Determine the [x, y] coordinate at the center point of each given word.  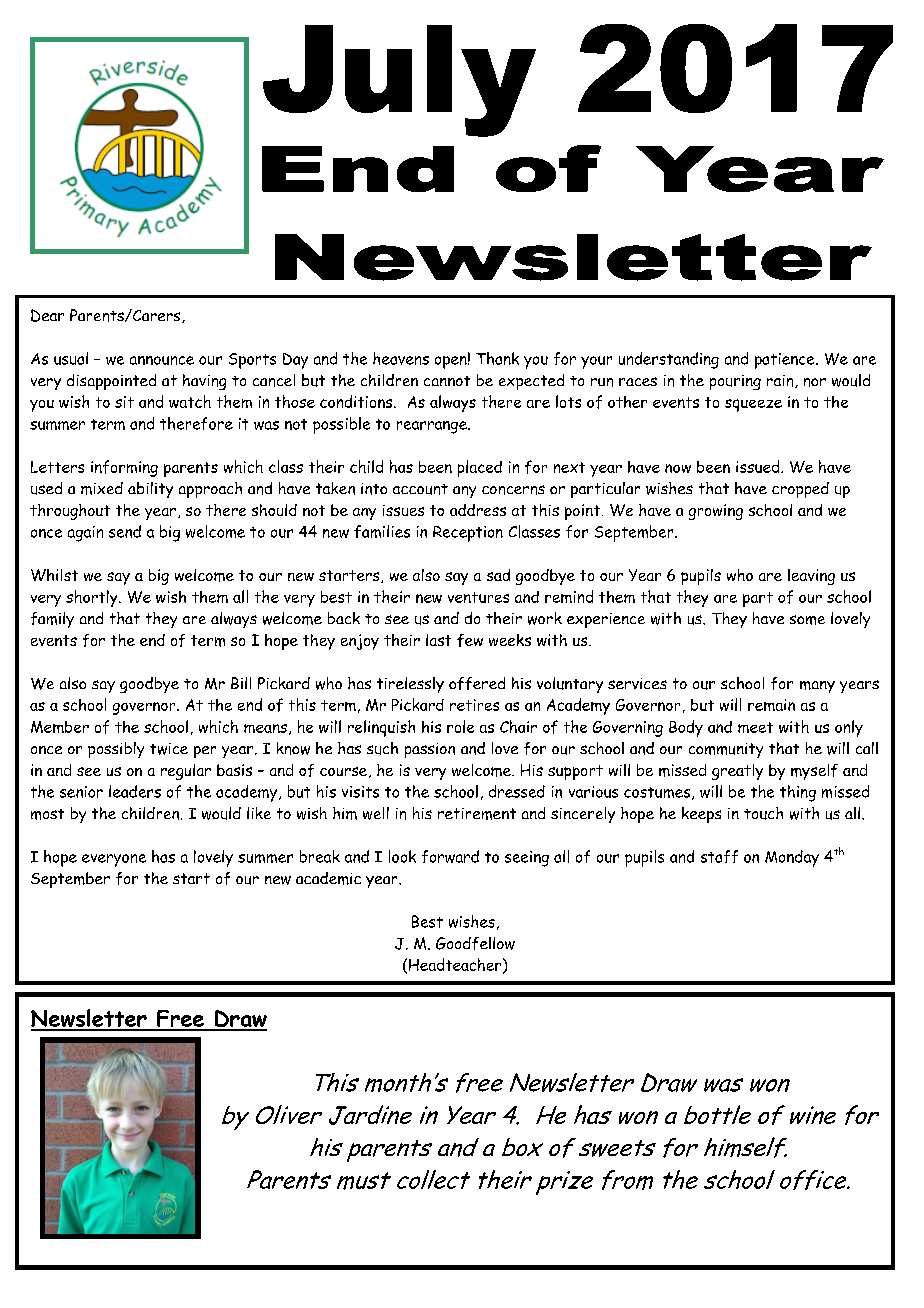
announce [162, 360]
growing [716, 512]
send [125, 531]
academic [328, 878]
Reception [468, 534]
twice [169, 749]
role [460, 726]
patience [786, 361]
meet [755, 727]
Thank [497, 358]
